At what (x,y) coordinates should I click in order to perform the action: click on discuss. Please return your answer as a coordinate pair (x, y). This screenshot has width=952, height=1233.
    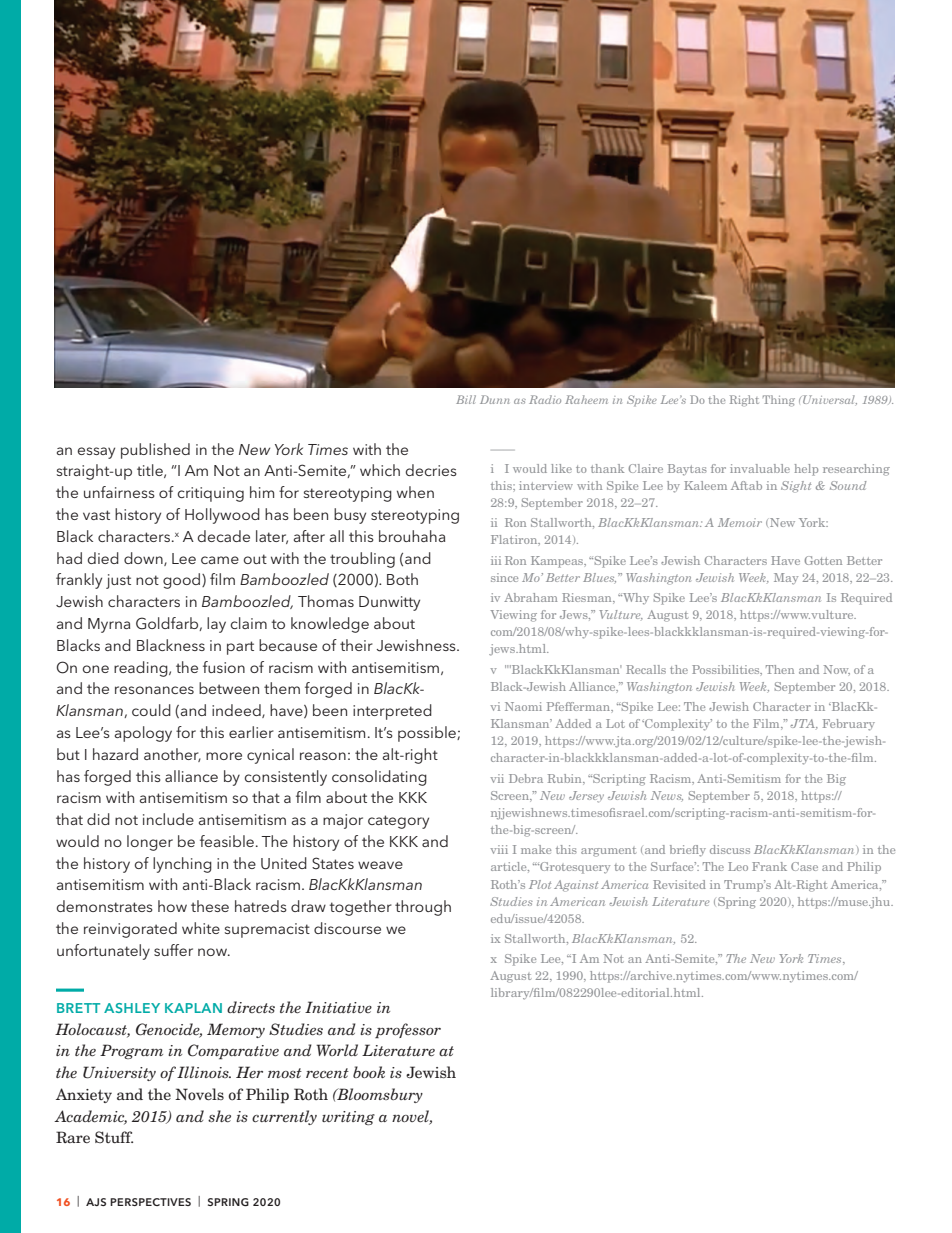
    Looking at the image, I should click on (730, 849).
